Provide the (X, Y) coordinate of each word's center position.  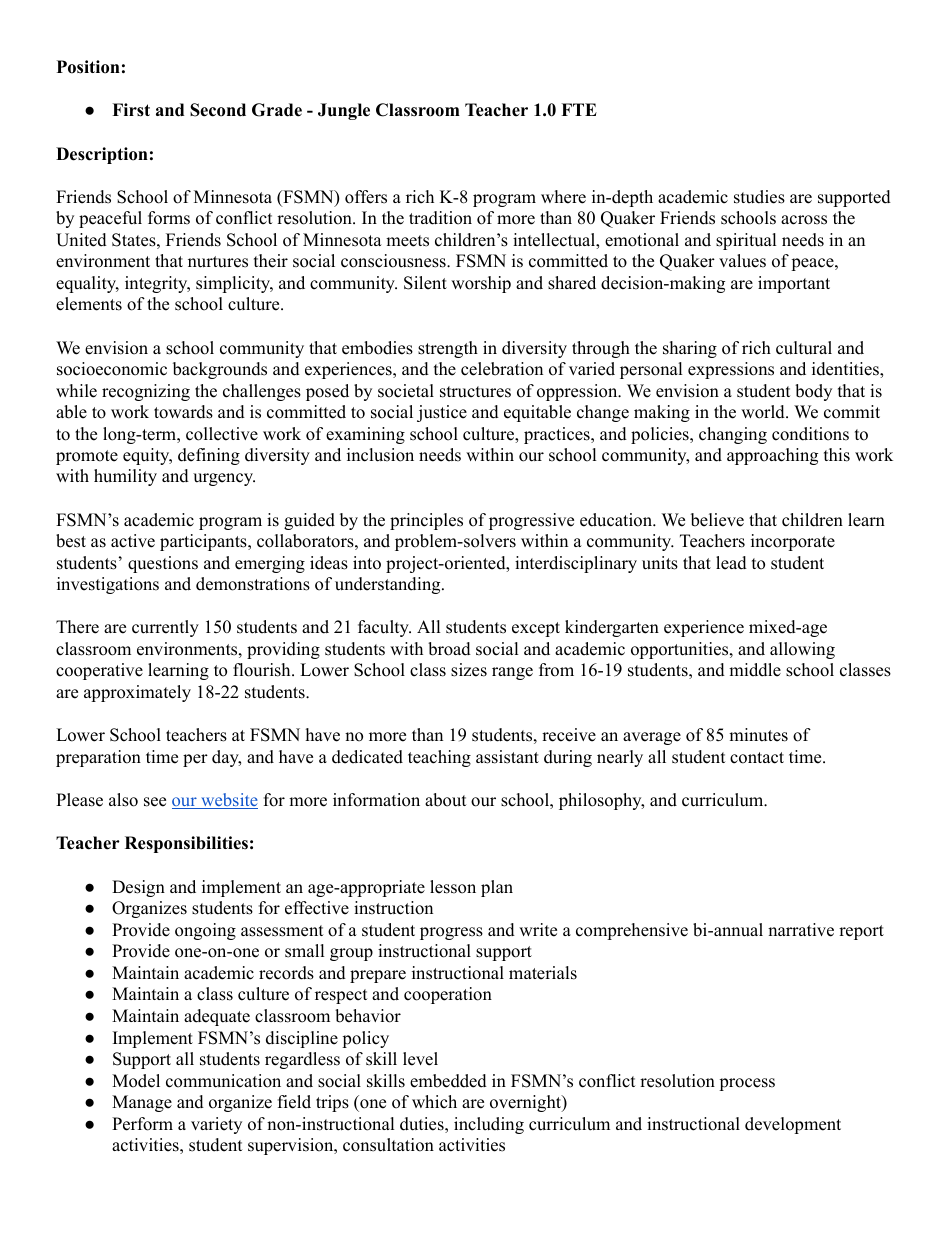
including (489, 1125)
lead (731, 563)
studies (759, 197)
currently (165, 628)
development (793, 1125)
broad (449, 649)
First (131, 110)
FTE (579, 109)
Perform (142, 1124)
